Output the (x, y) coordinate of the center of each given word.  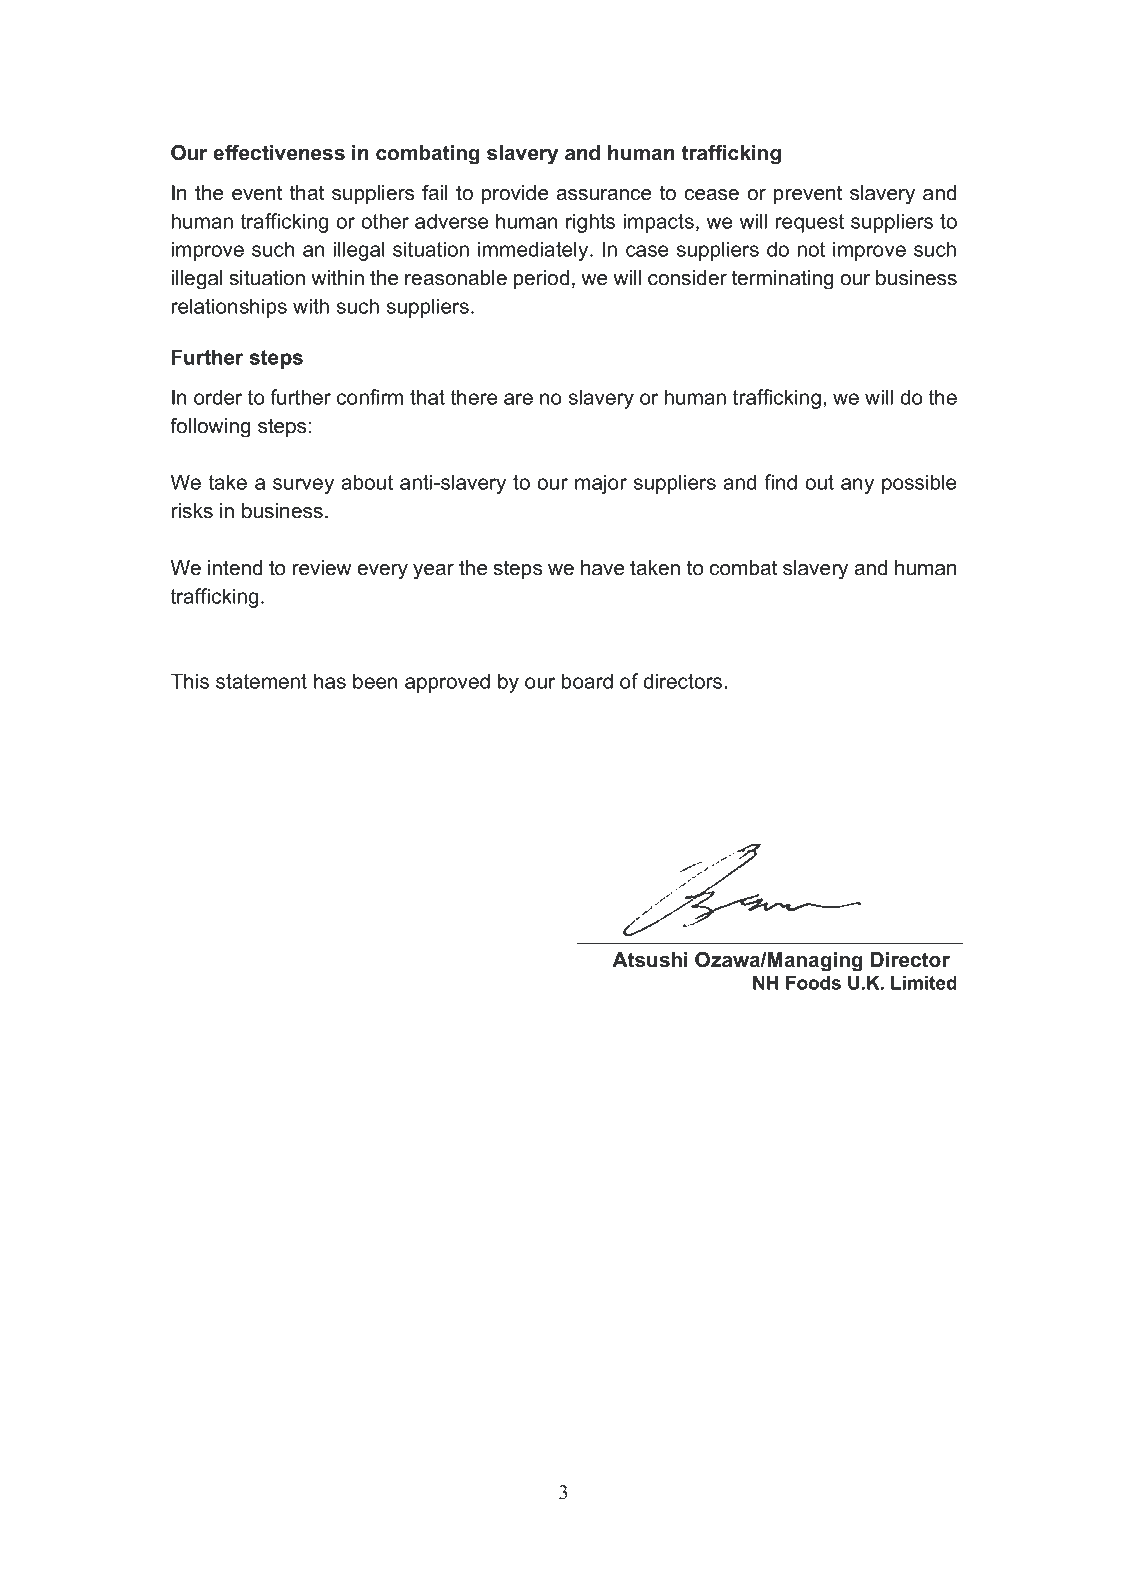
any (857, 486)
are (518, 399)
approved (447, 683)
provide (515, 194)
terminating (782, 280)
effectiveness (279, 153)
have (602, 568)
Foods (813, 983)
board (587, 681)
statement (261, 681)
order (218, 397)
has (330, 681)
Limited (924, 983)
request (810, 223)
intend (235, 568)
